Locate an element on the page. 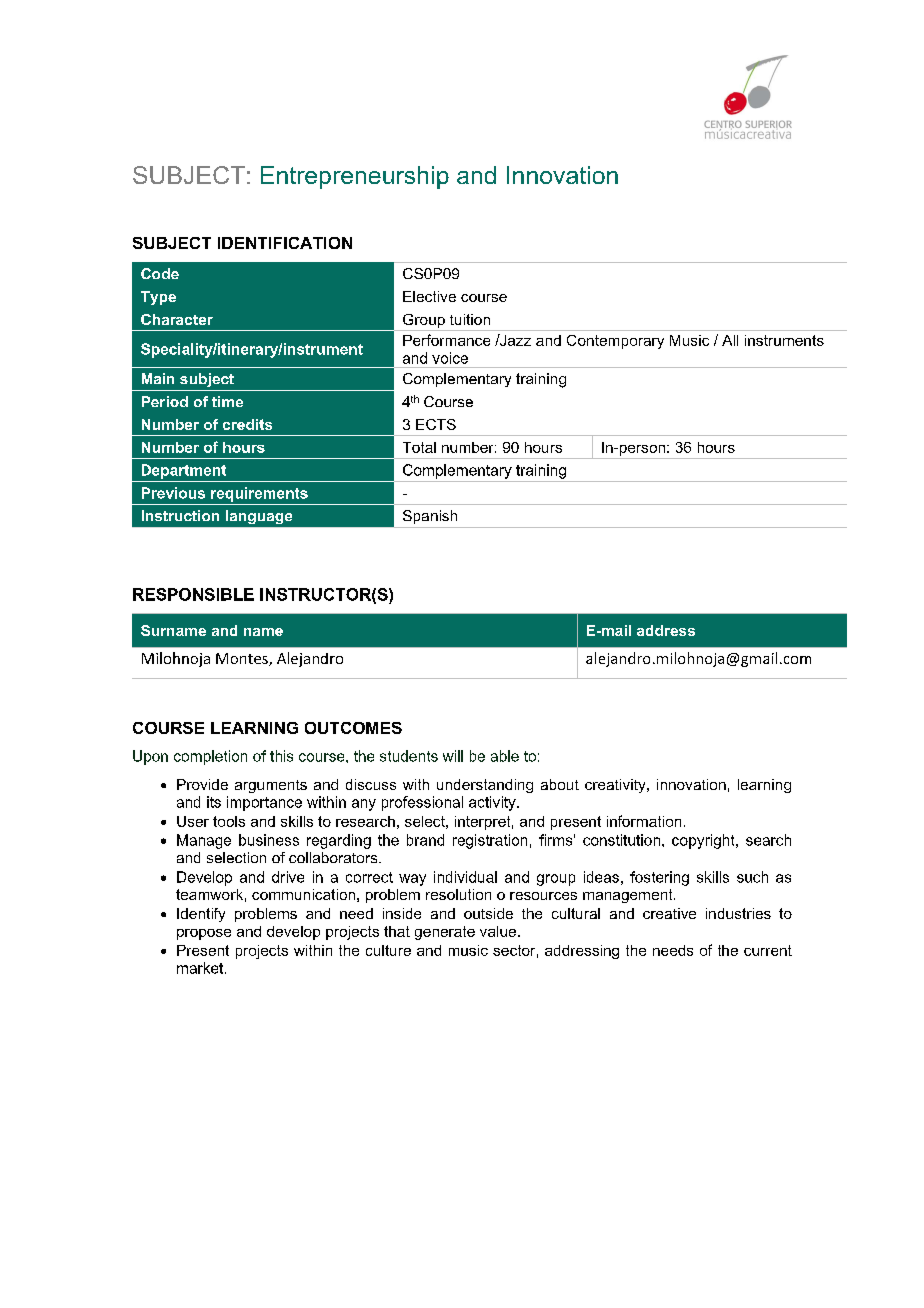 This image has width=924, height=1308. voice is located at coordinates (450, 358).
